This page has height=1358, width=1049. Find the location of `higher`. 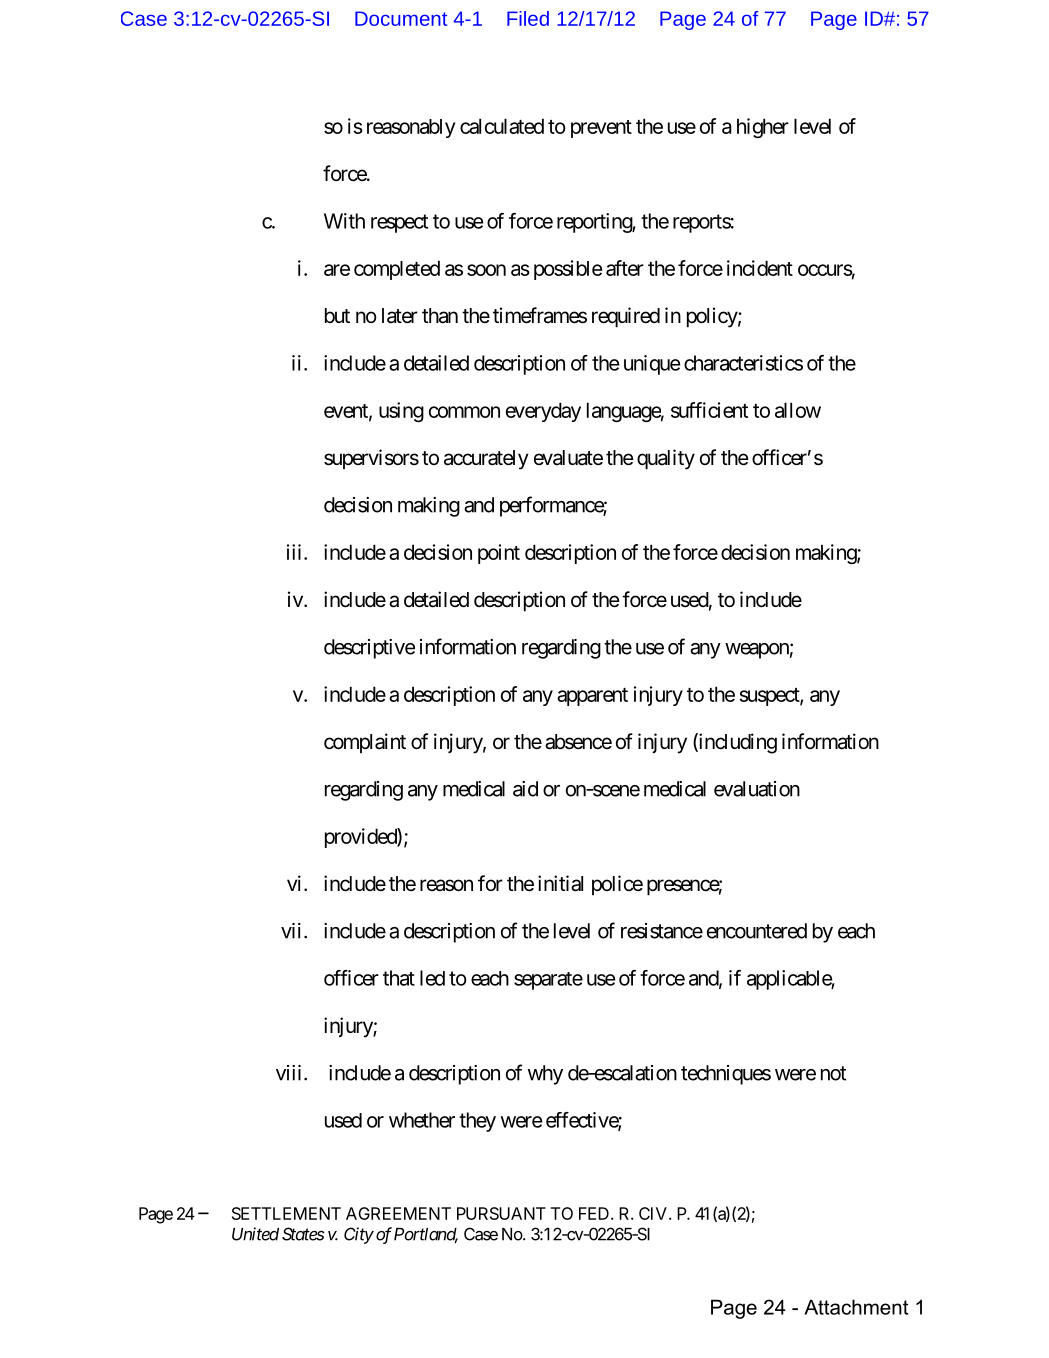

higher is located at coordinates (763, 128).
